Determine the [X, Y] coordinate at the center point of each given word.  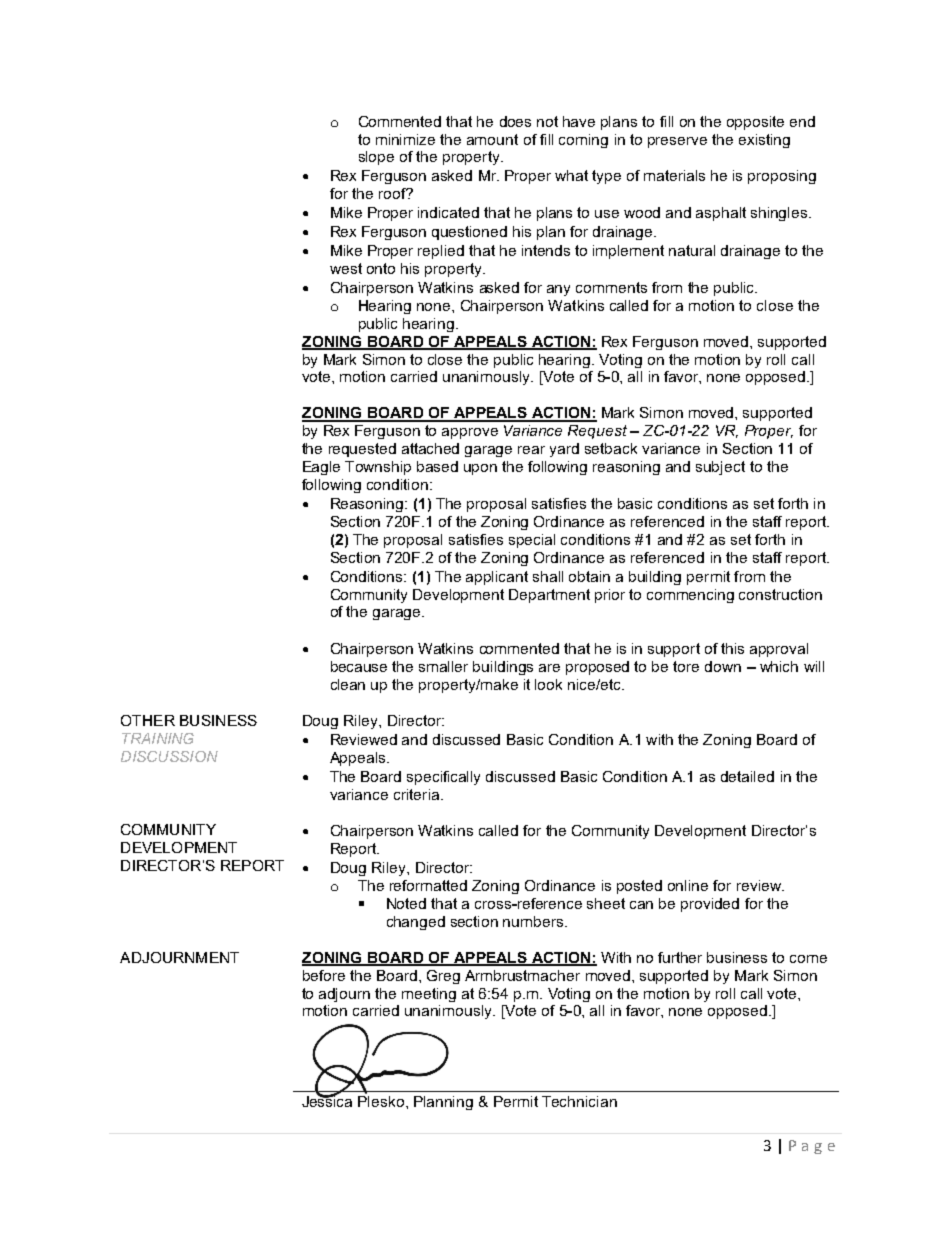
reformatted [428, 885]
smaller [443, 666]
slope [376, 158]
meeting [429, 995]
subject [720, 468]
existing [764, 141]
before [324, 975]
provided [710, 905]
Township [378, 468]
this [732, 648]
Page [812, 1147]
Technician [579, 1101]
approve [470, 433]
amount [492, 139]
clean [348, 684]
